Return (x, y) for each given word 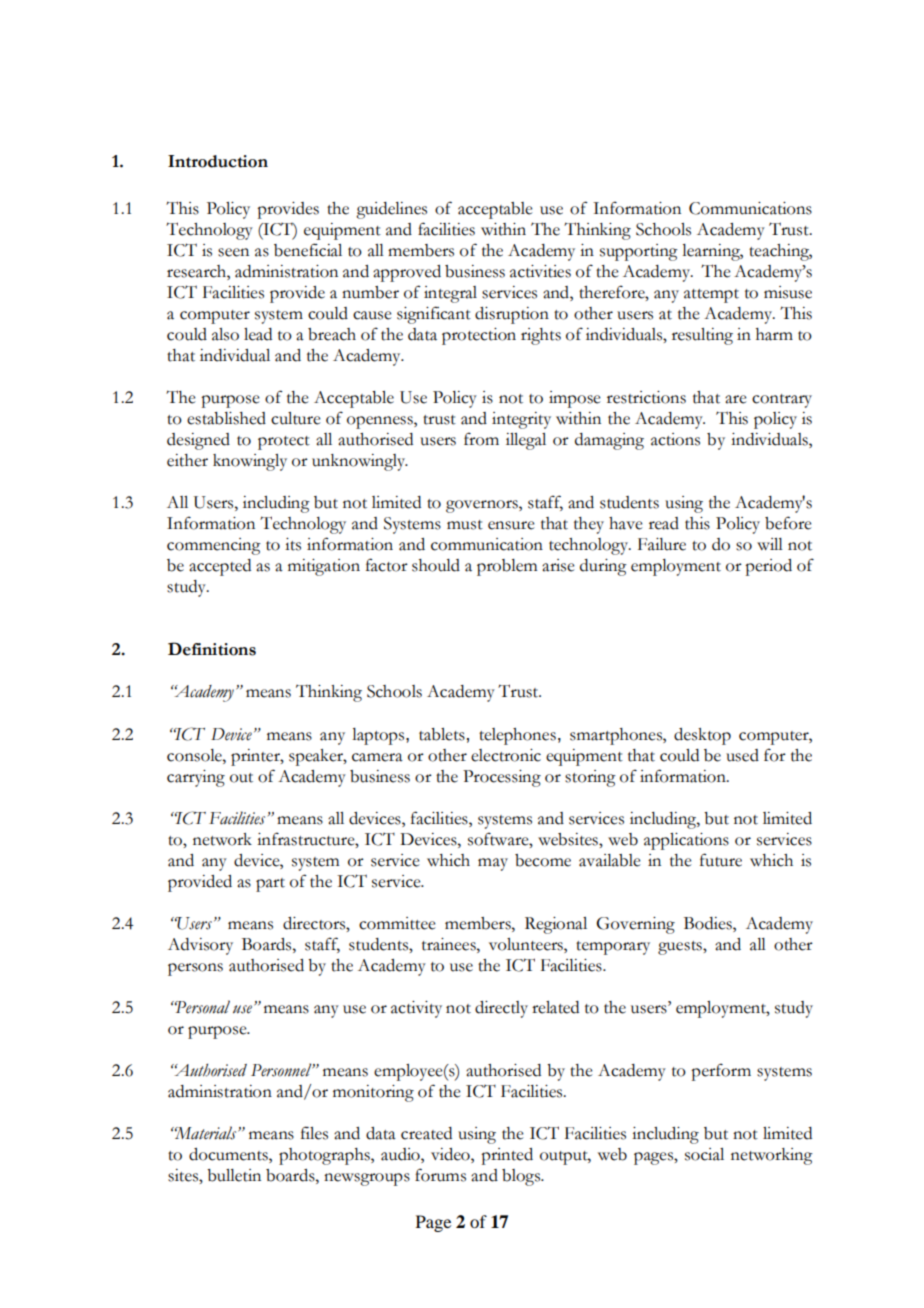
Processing (502, 778)
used (742, 755)
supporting (639, 252)
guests (681, 948)
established (226, 418)
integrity (521, 420)
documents (229, 1154)
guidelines (391, 210)
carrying (196, 778)
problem (507, 567)
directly (501, 1009)
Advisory (200, 946)
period (768, 567)
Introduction (218, 161)
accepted (220, 567)
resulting (702, 336)
